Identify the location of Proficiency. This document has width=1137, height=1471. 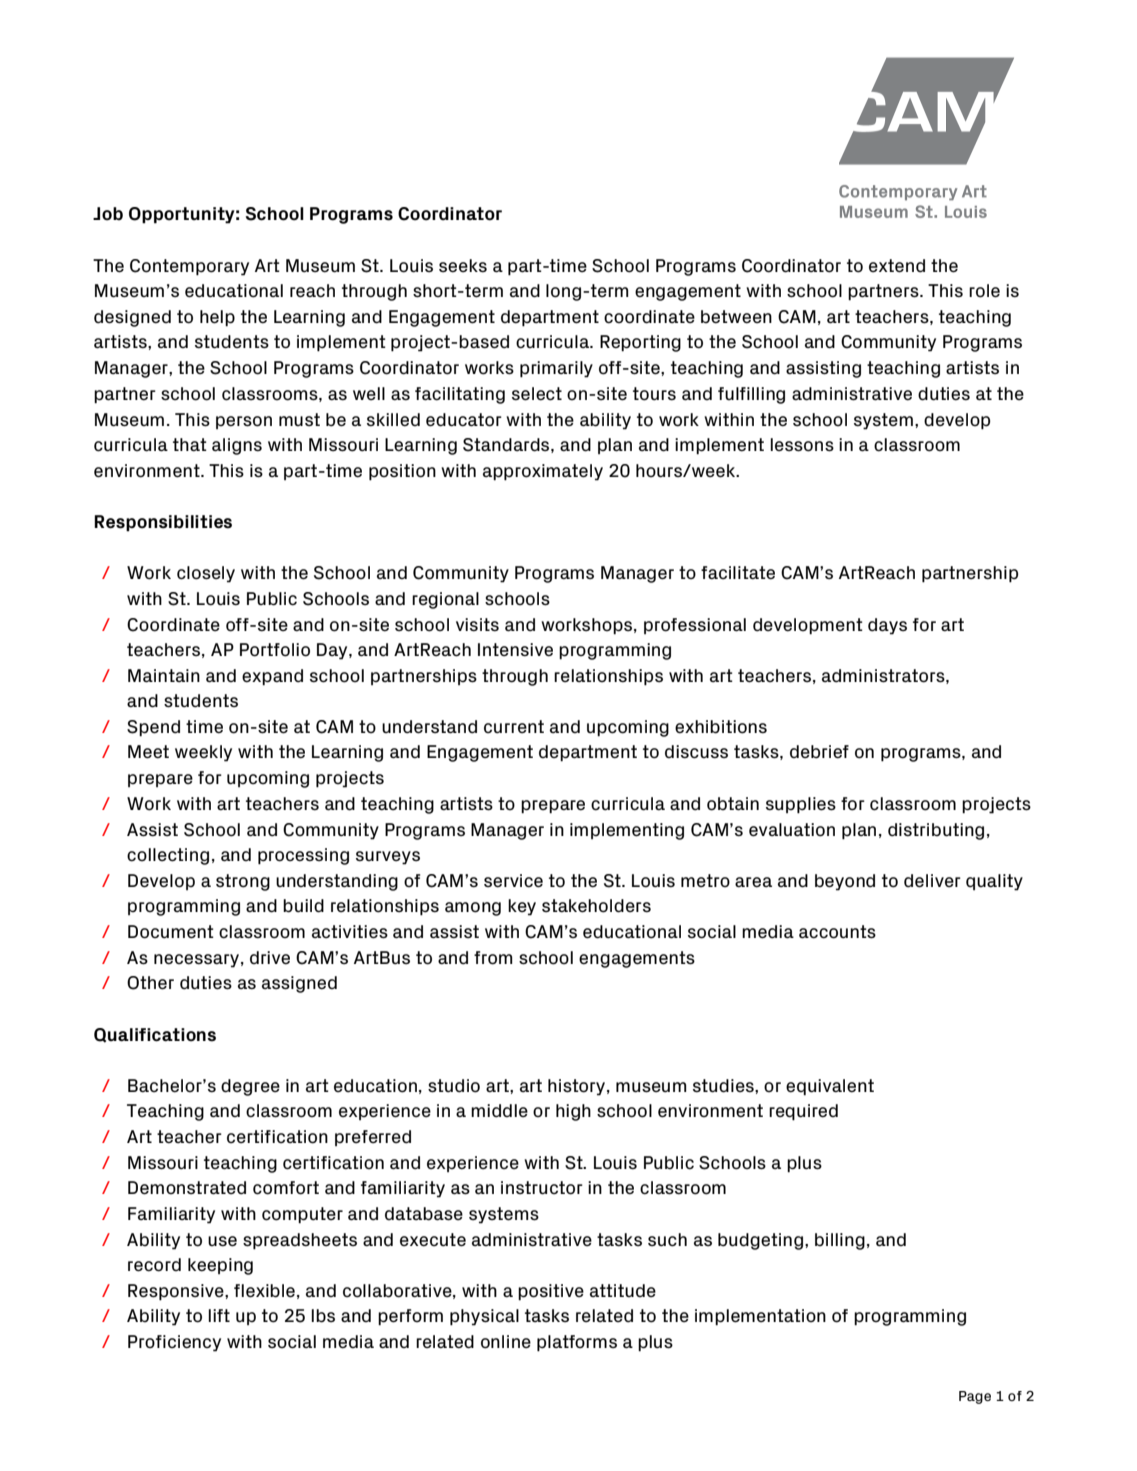
(174, 1343).
